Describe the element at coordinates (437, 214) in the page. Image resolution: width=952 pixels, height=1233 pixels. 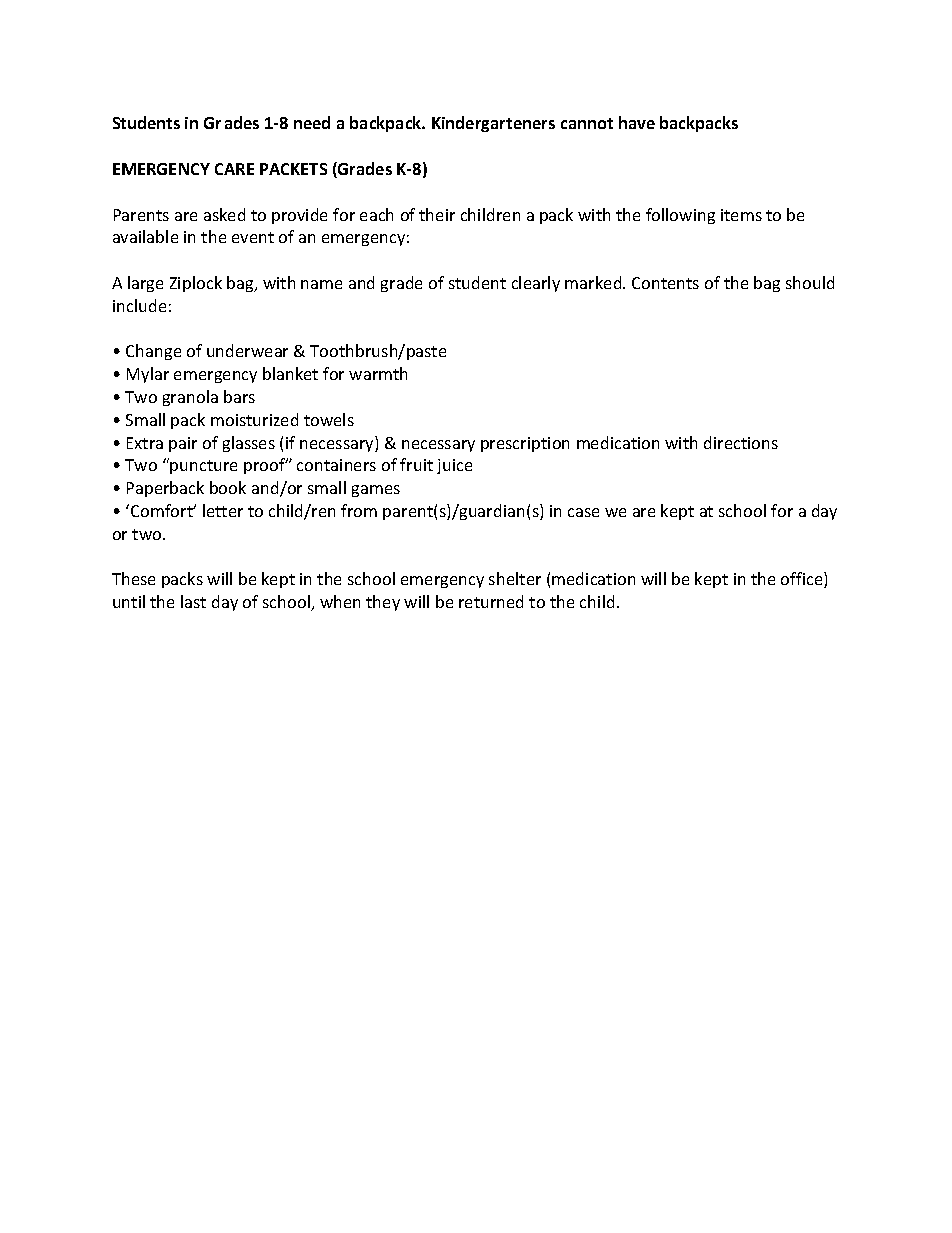
I see `their` at that location.
